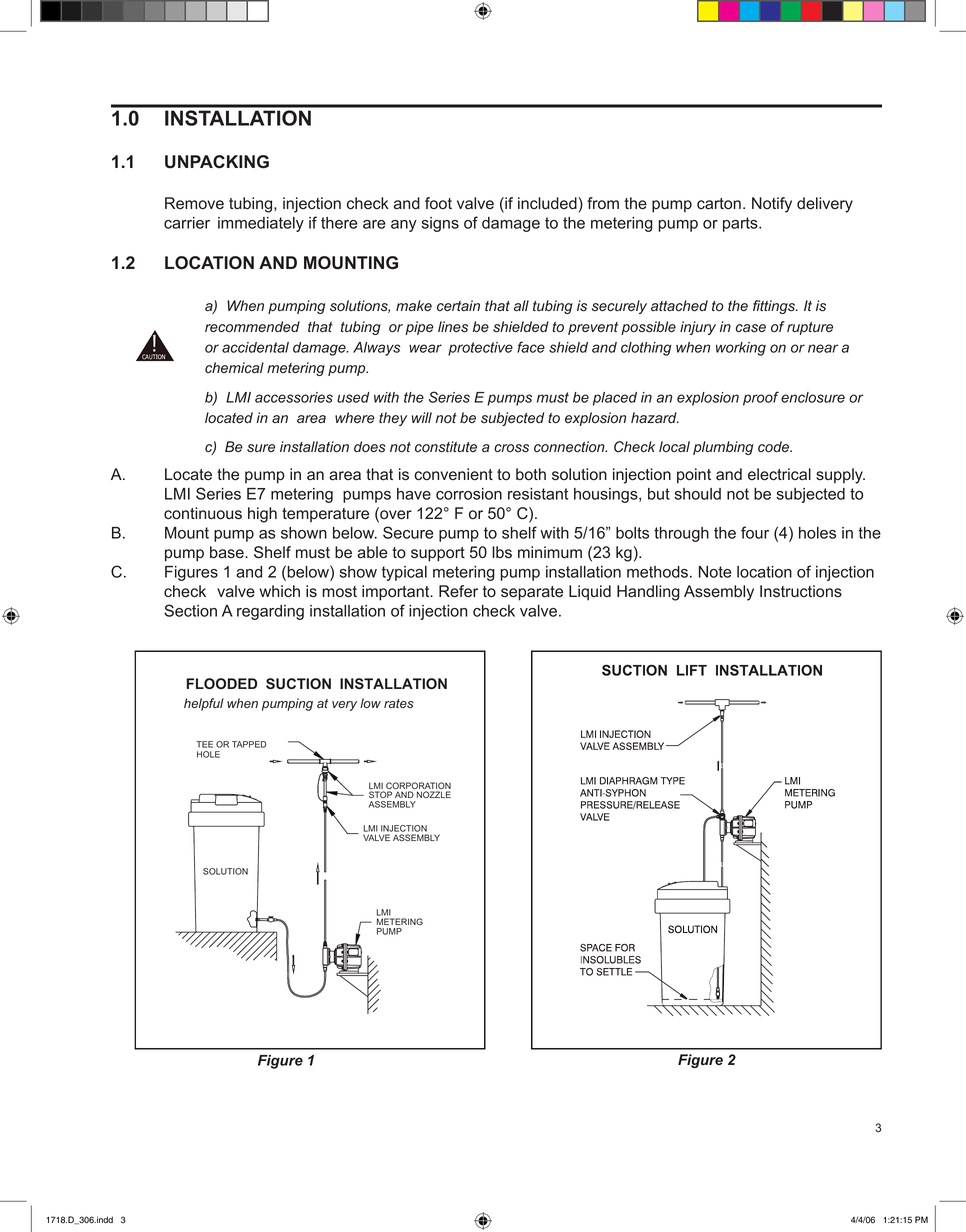 The height and width of the screenshot is (1232, 966). I want to click on electrical, so click(779, 474).
